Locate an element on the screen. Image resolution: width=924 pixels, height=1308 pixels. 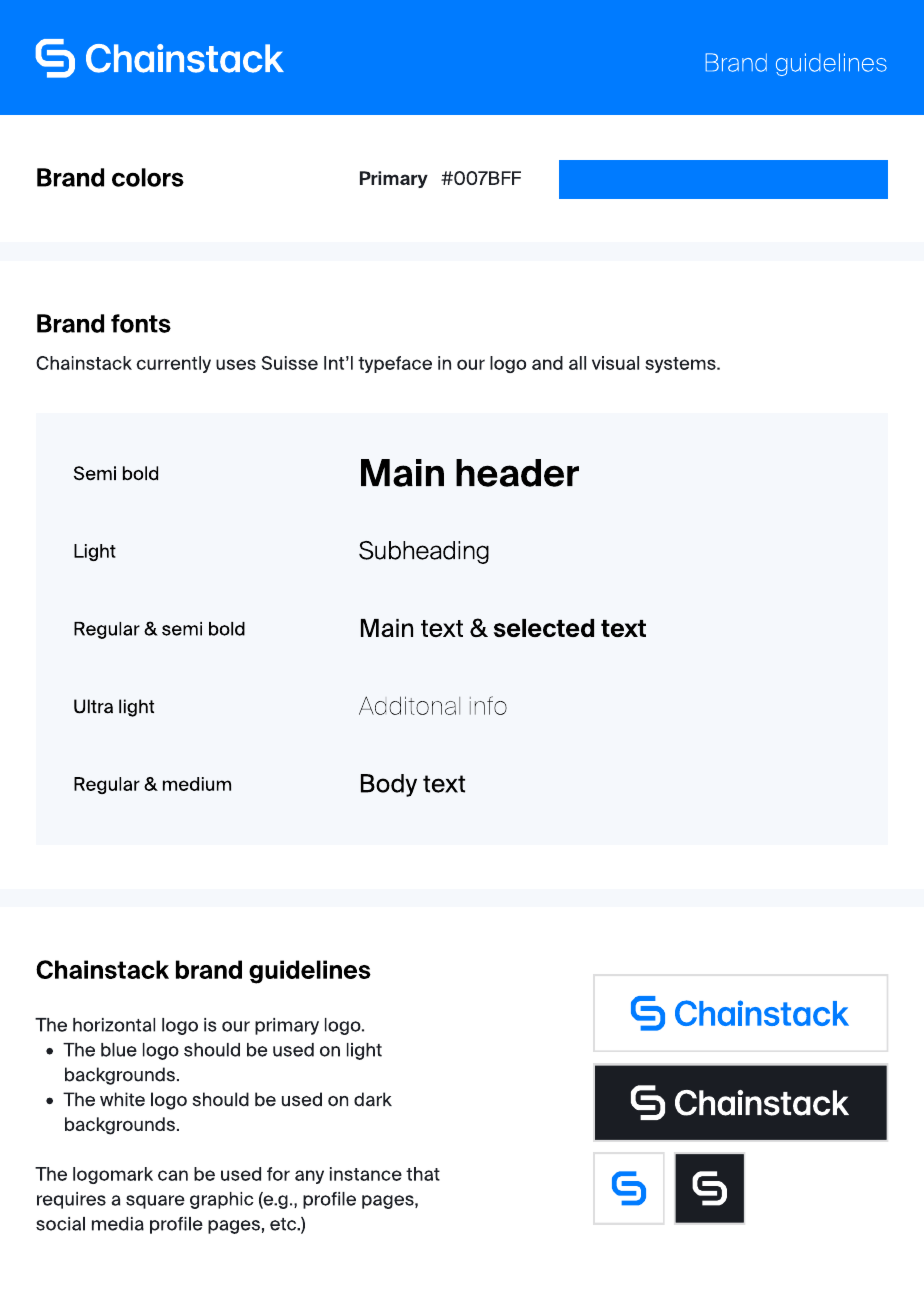
typeface is located at coordinates (395, 364).
